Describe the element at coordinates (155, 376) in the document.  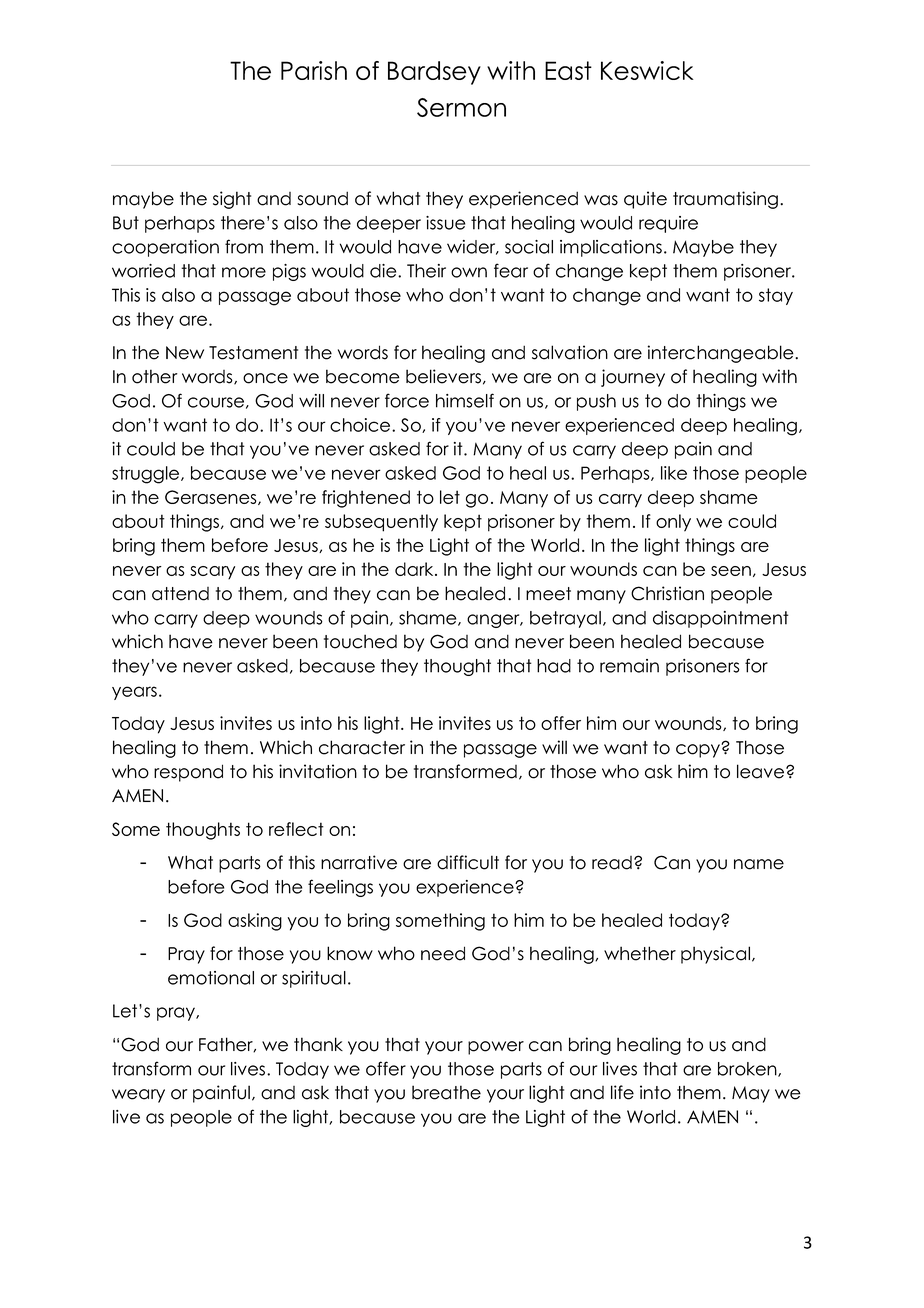
I see `other` at that location.
